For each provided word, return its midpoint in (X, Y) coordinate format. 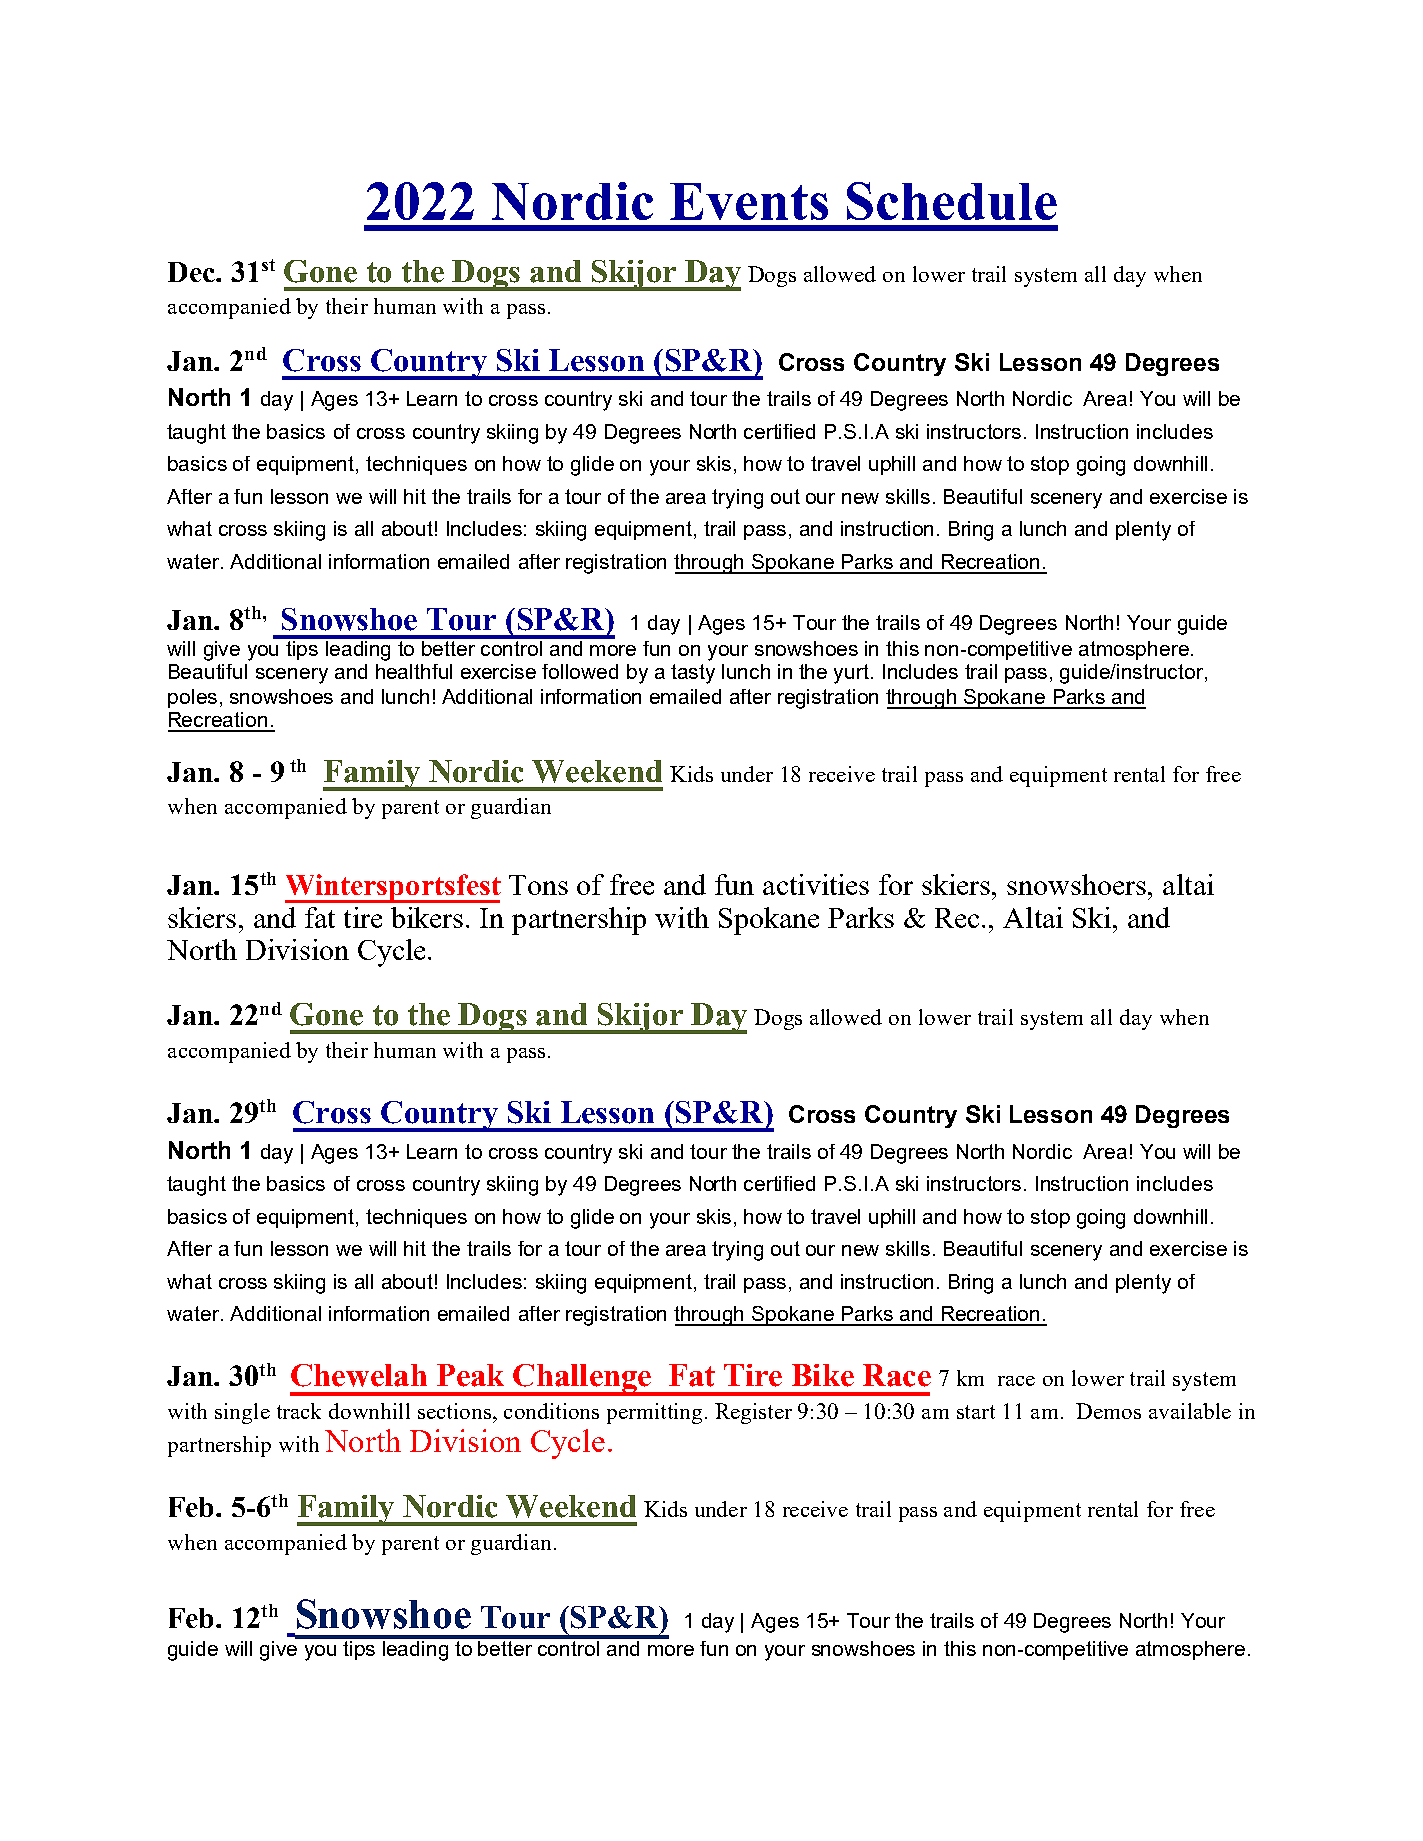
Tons (538, 885)
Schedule (952, 201)
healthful (414, 671)
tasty (693, 674)
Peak (470, 1375)
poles (192, 698)
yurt (853, 674)
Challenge (582, 1380)
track (299, 1411)
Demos (1108, 1411)
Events (749, 201)
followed (580, 671)
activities (816, 884)
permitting (654, 1413)
